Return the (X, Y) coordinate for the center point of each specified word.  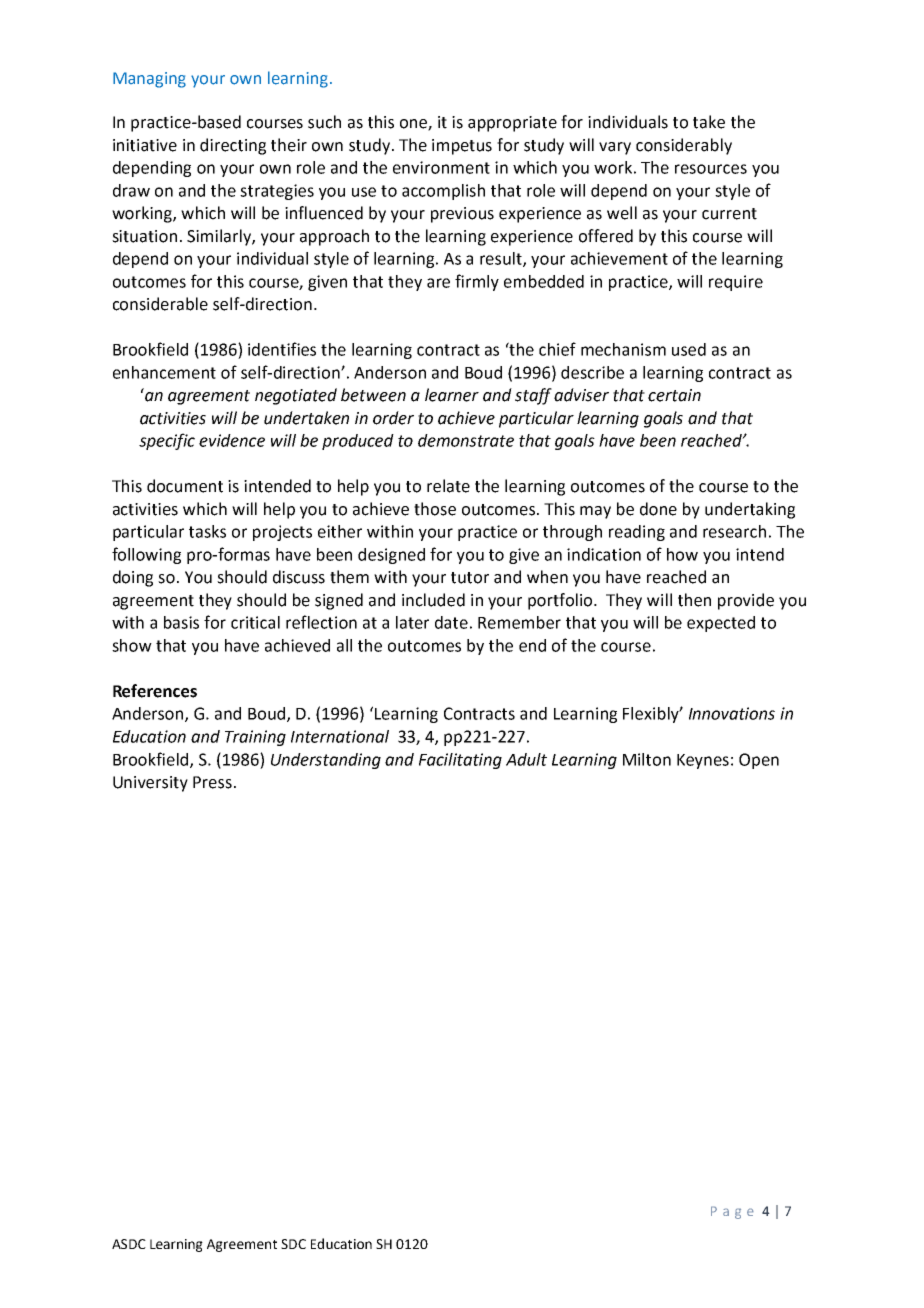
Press (212, 782)
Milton (647, 759)
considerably (684, 146)
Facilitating (460, 761)
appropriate (512, 124)
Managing (149, 80)
